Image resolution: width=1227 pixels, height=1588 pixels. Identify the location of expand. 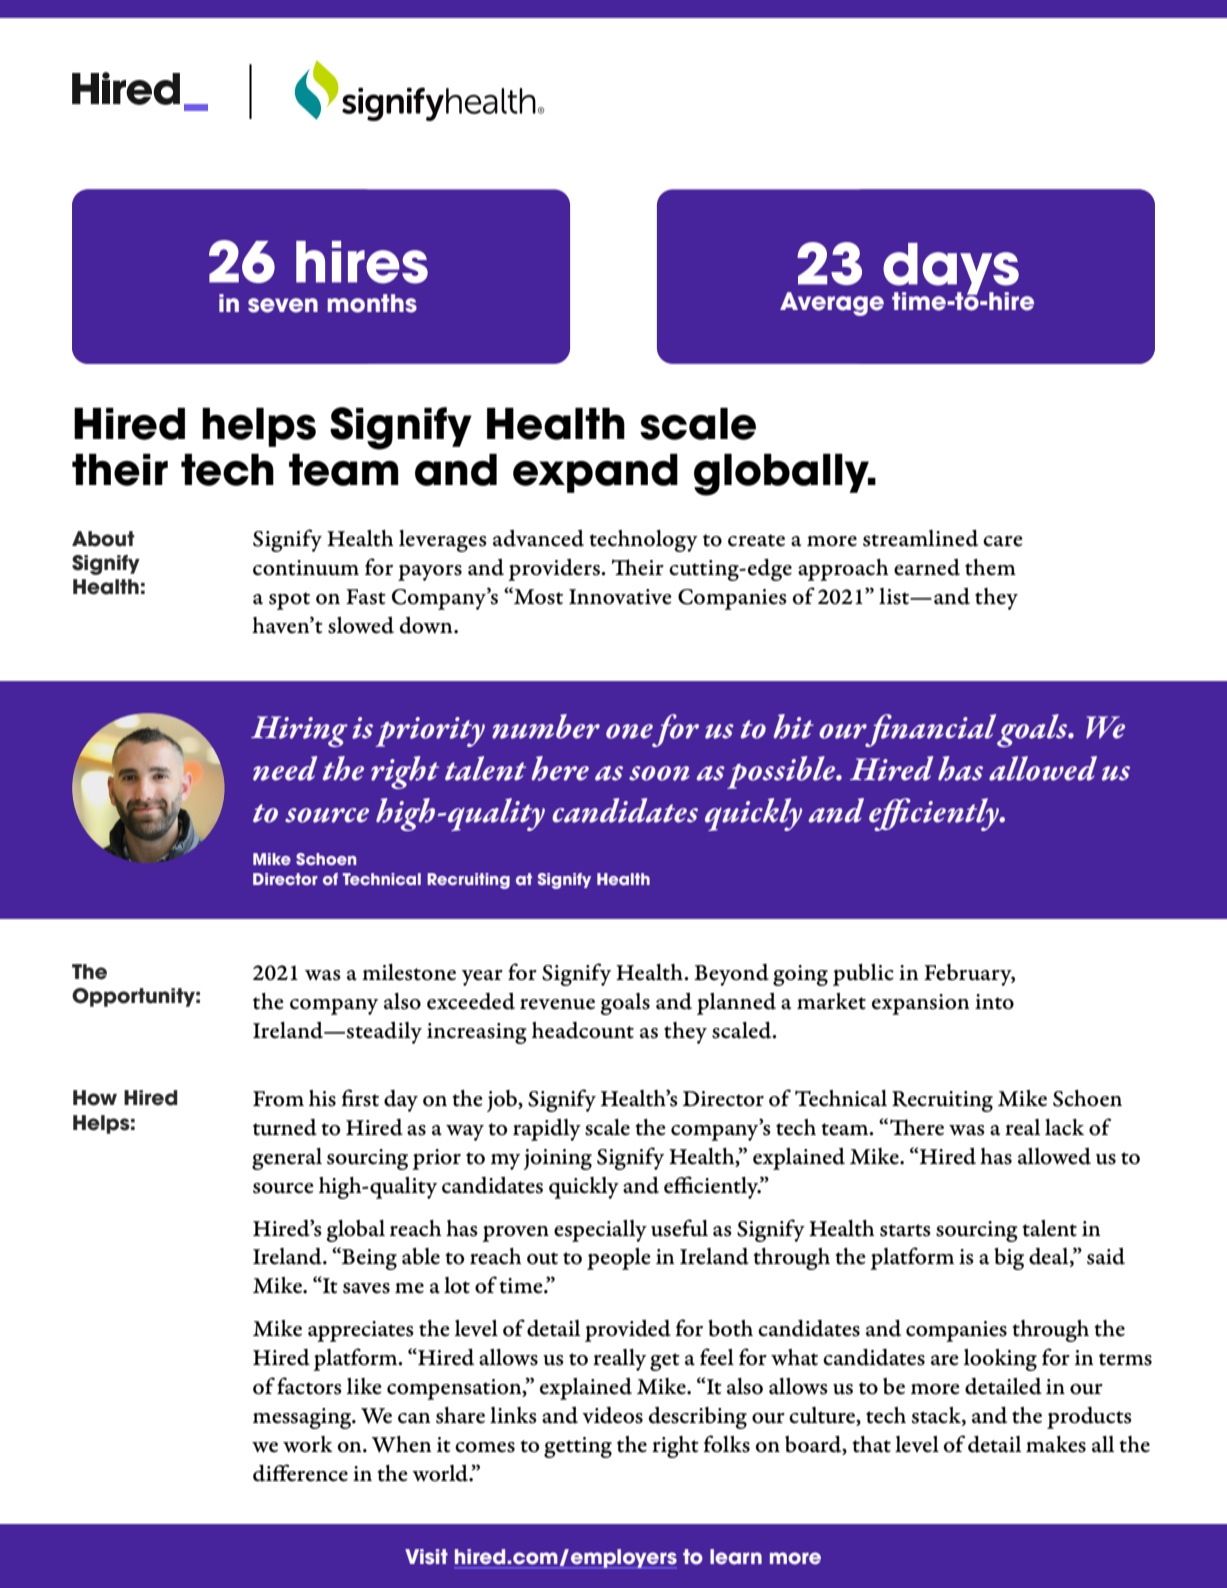
(595, 473).
